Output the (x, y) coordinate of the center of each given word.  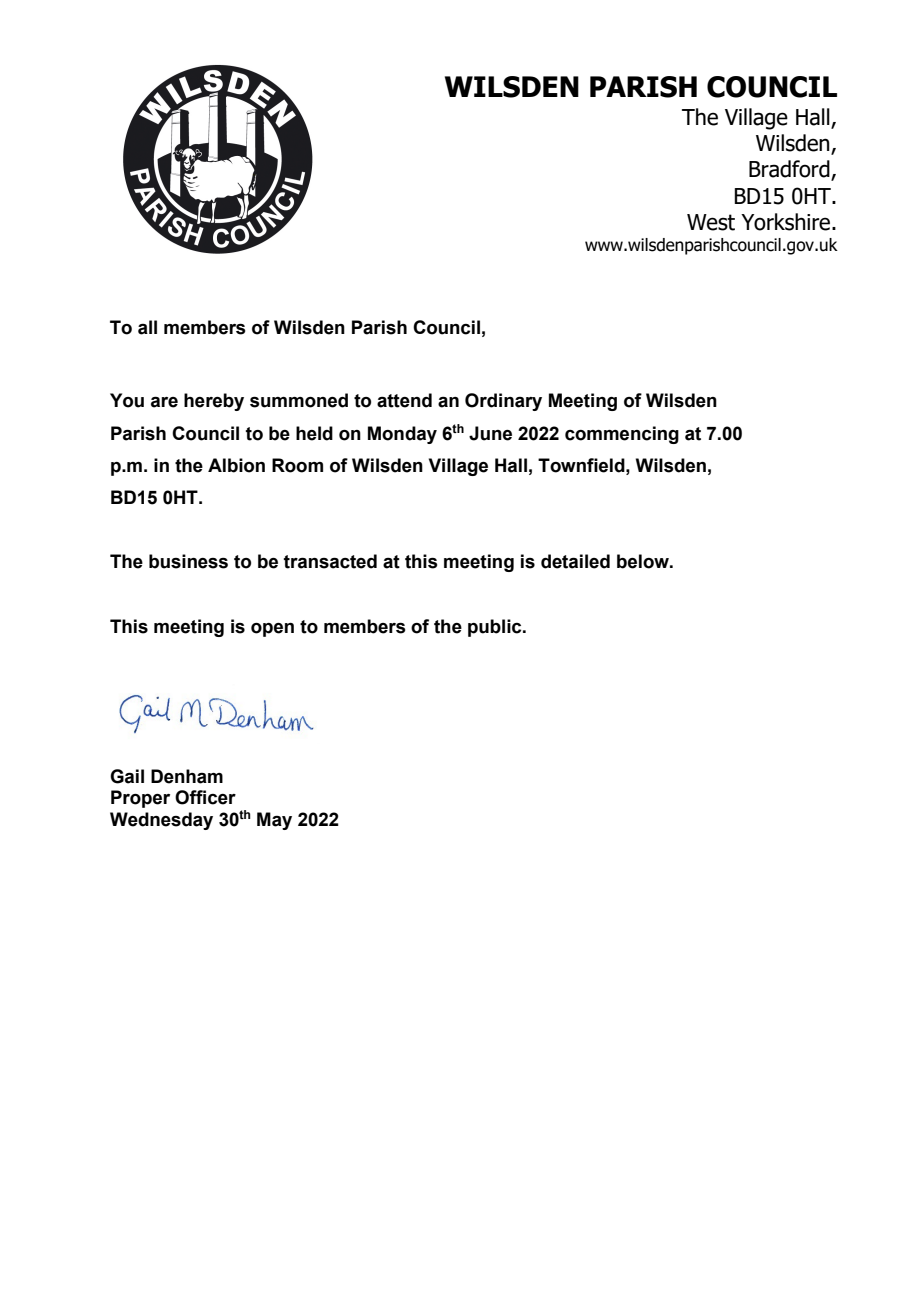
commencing (622, 435)
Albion (236, 465)
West (711, 222)
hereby (214, 402)
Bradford (790, 170)
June (490, 433)
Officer (205, 797)
